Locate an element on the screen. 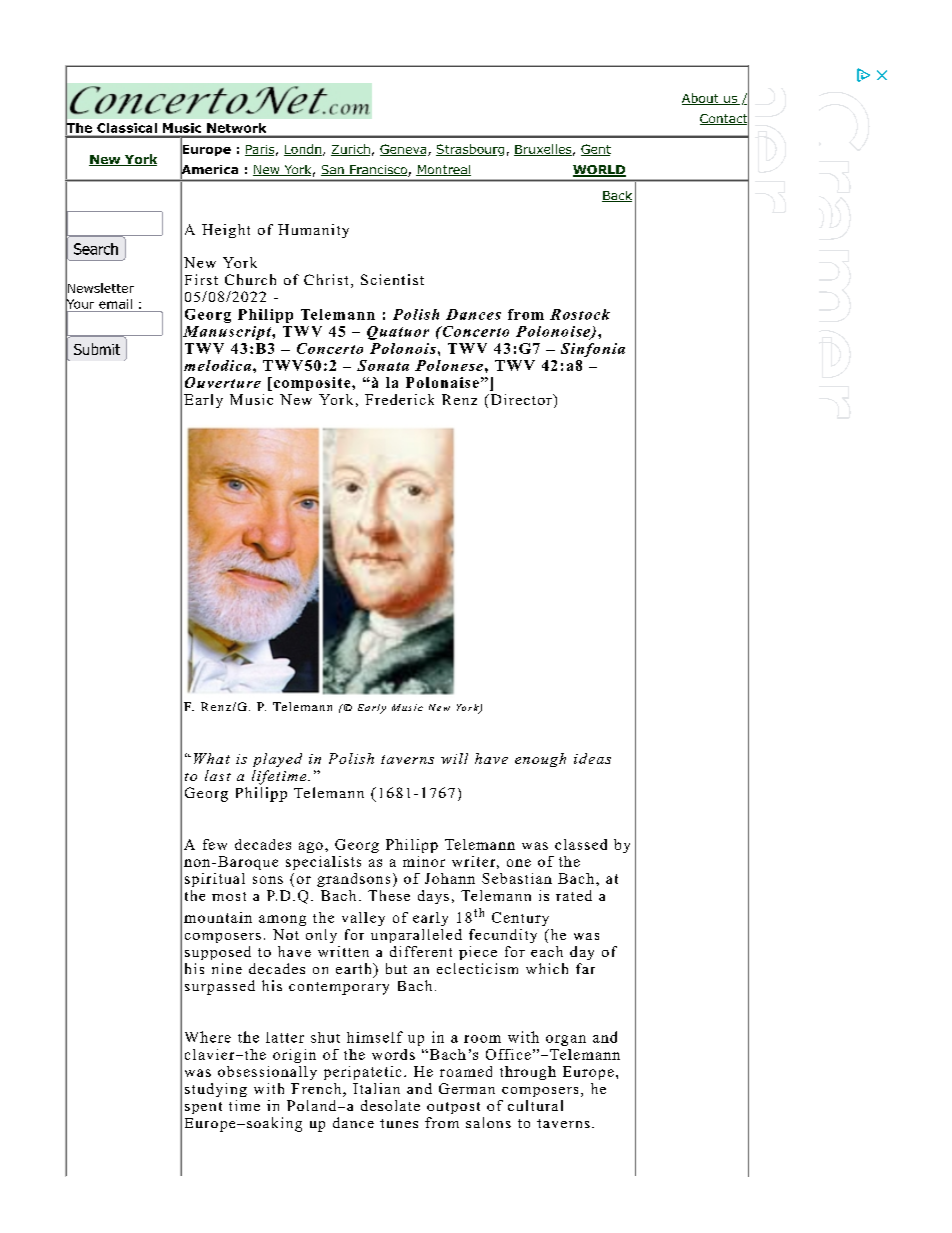  Frederick is located at coordinates (399, 399).
